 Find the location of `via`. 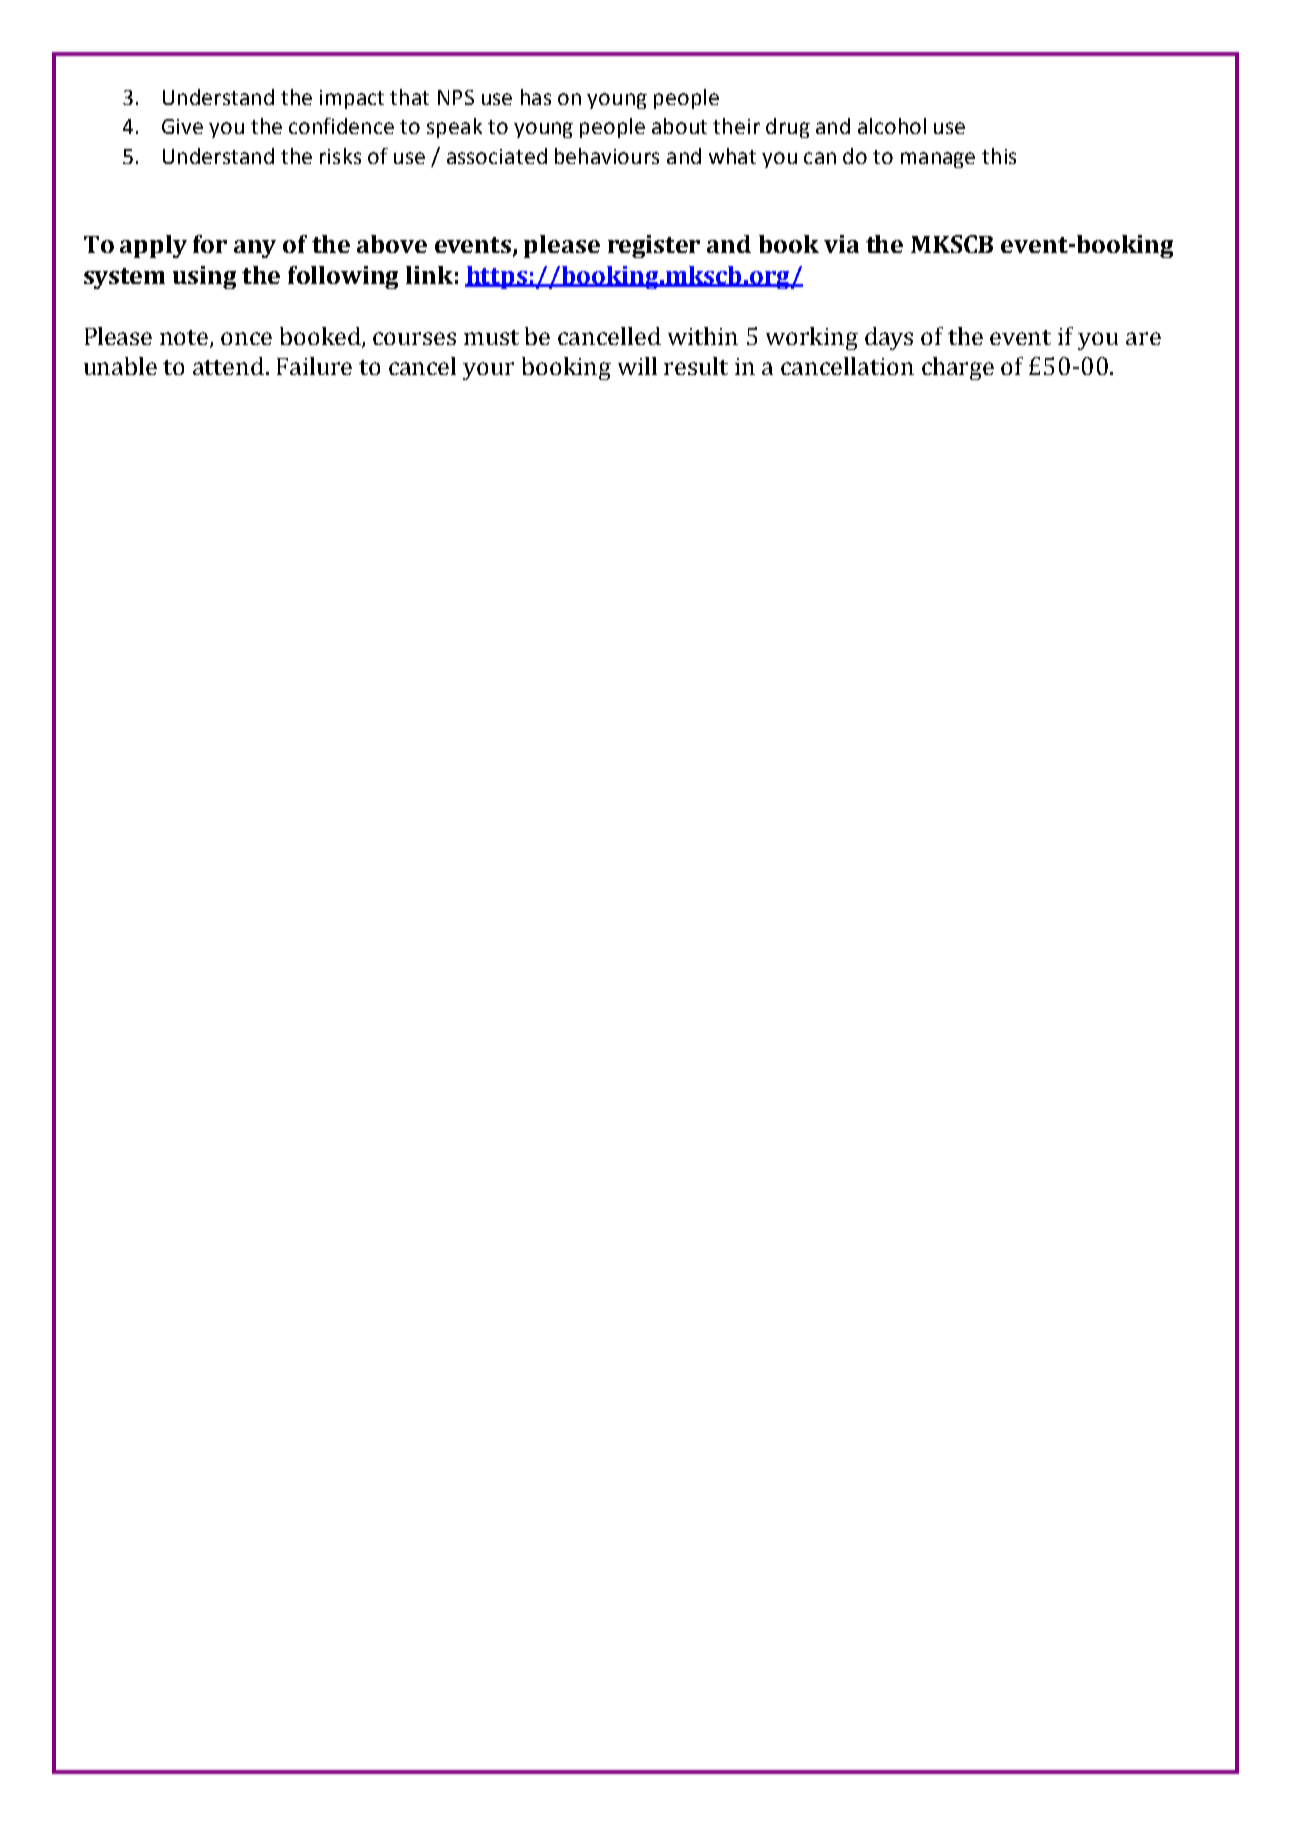

via is located at coordinates (841, 244).
